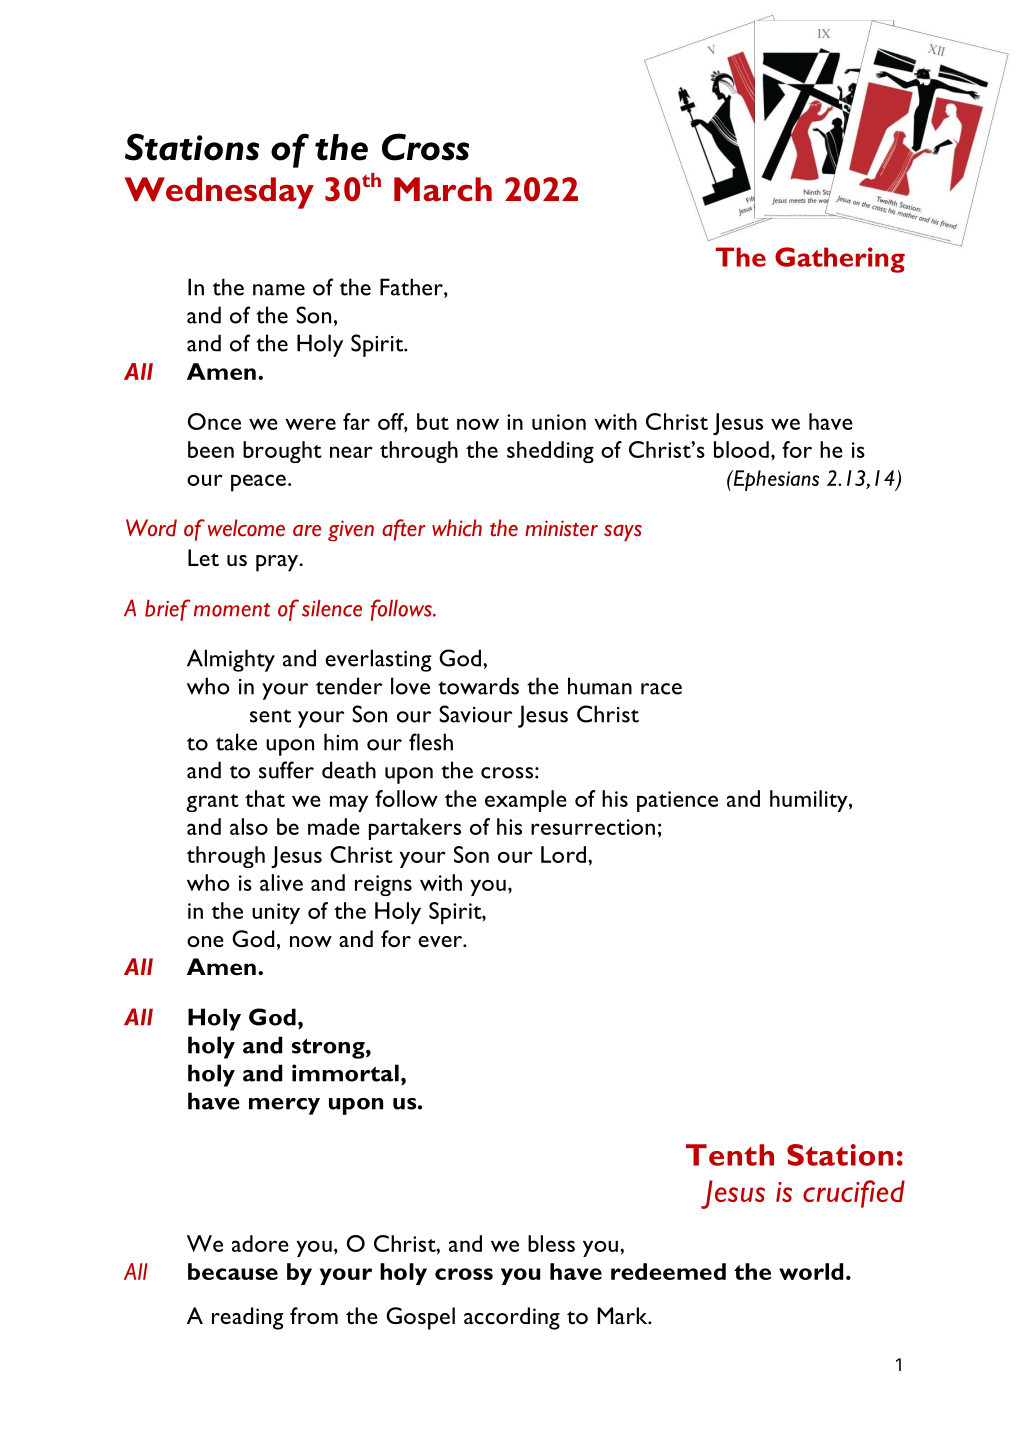 The image size is (1029, 1455). I want to click on Wednesday, so click(219, 193).
